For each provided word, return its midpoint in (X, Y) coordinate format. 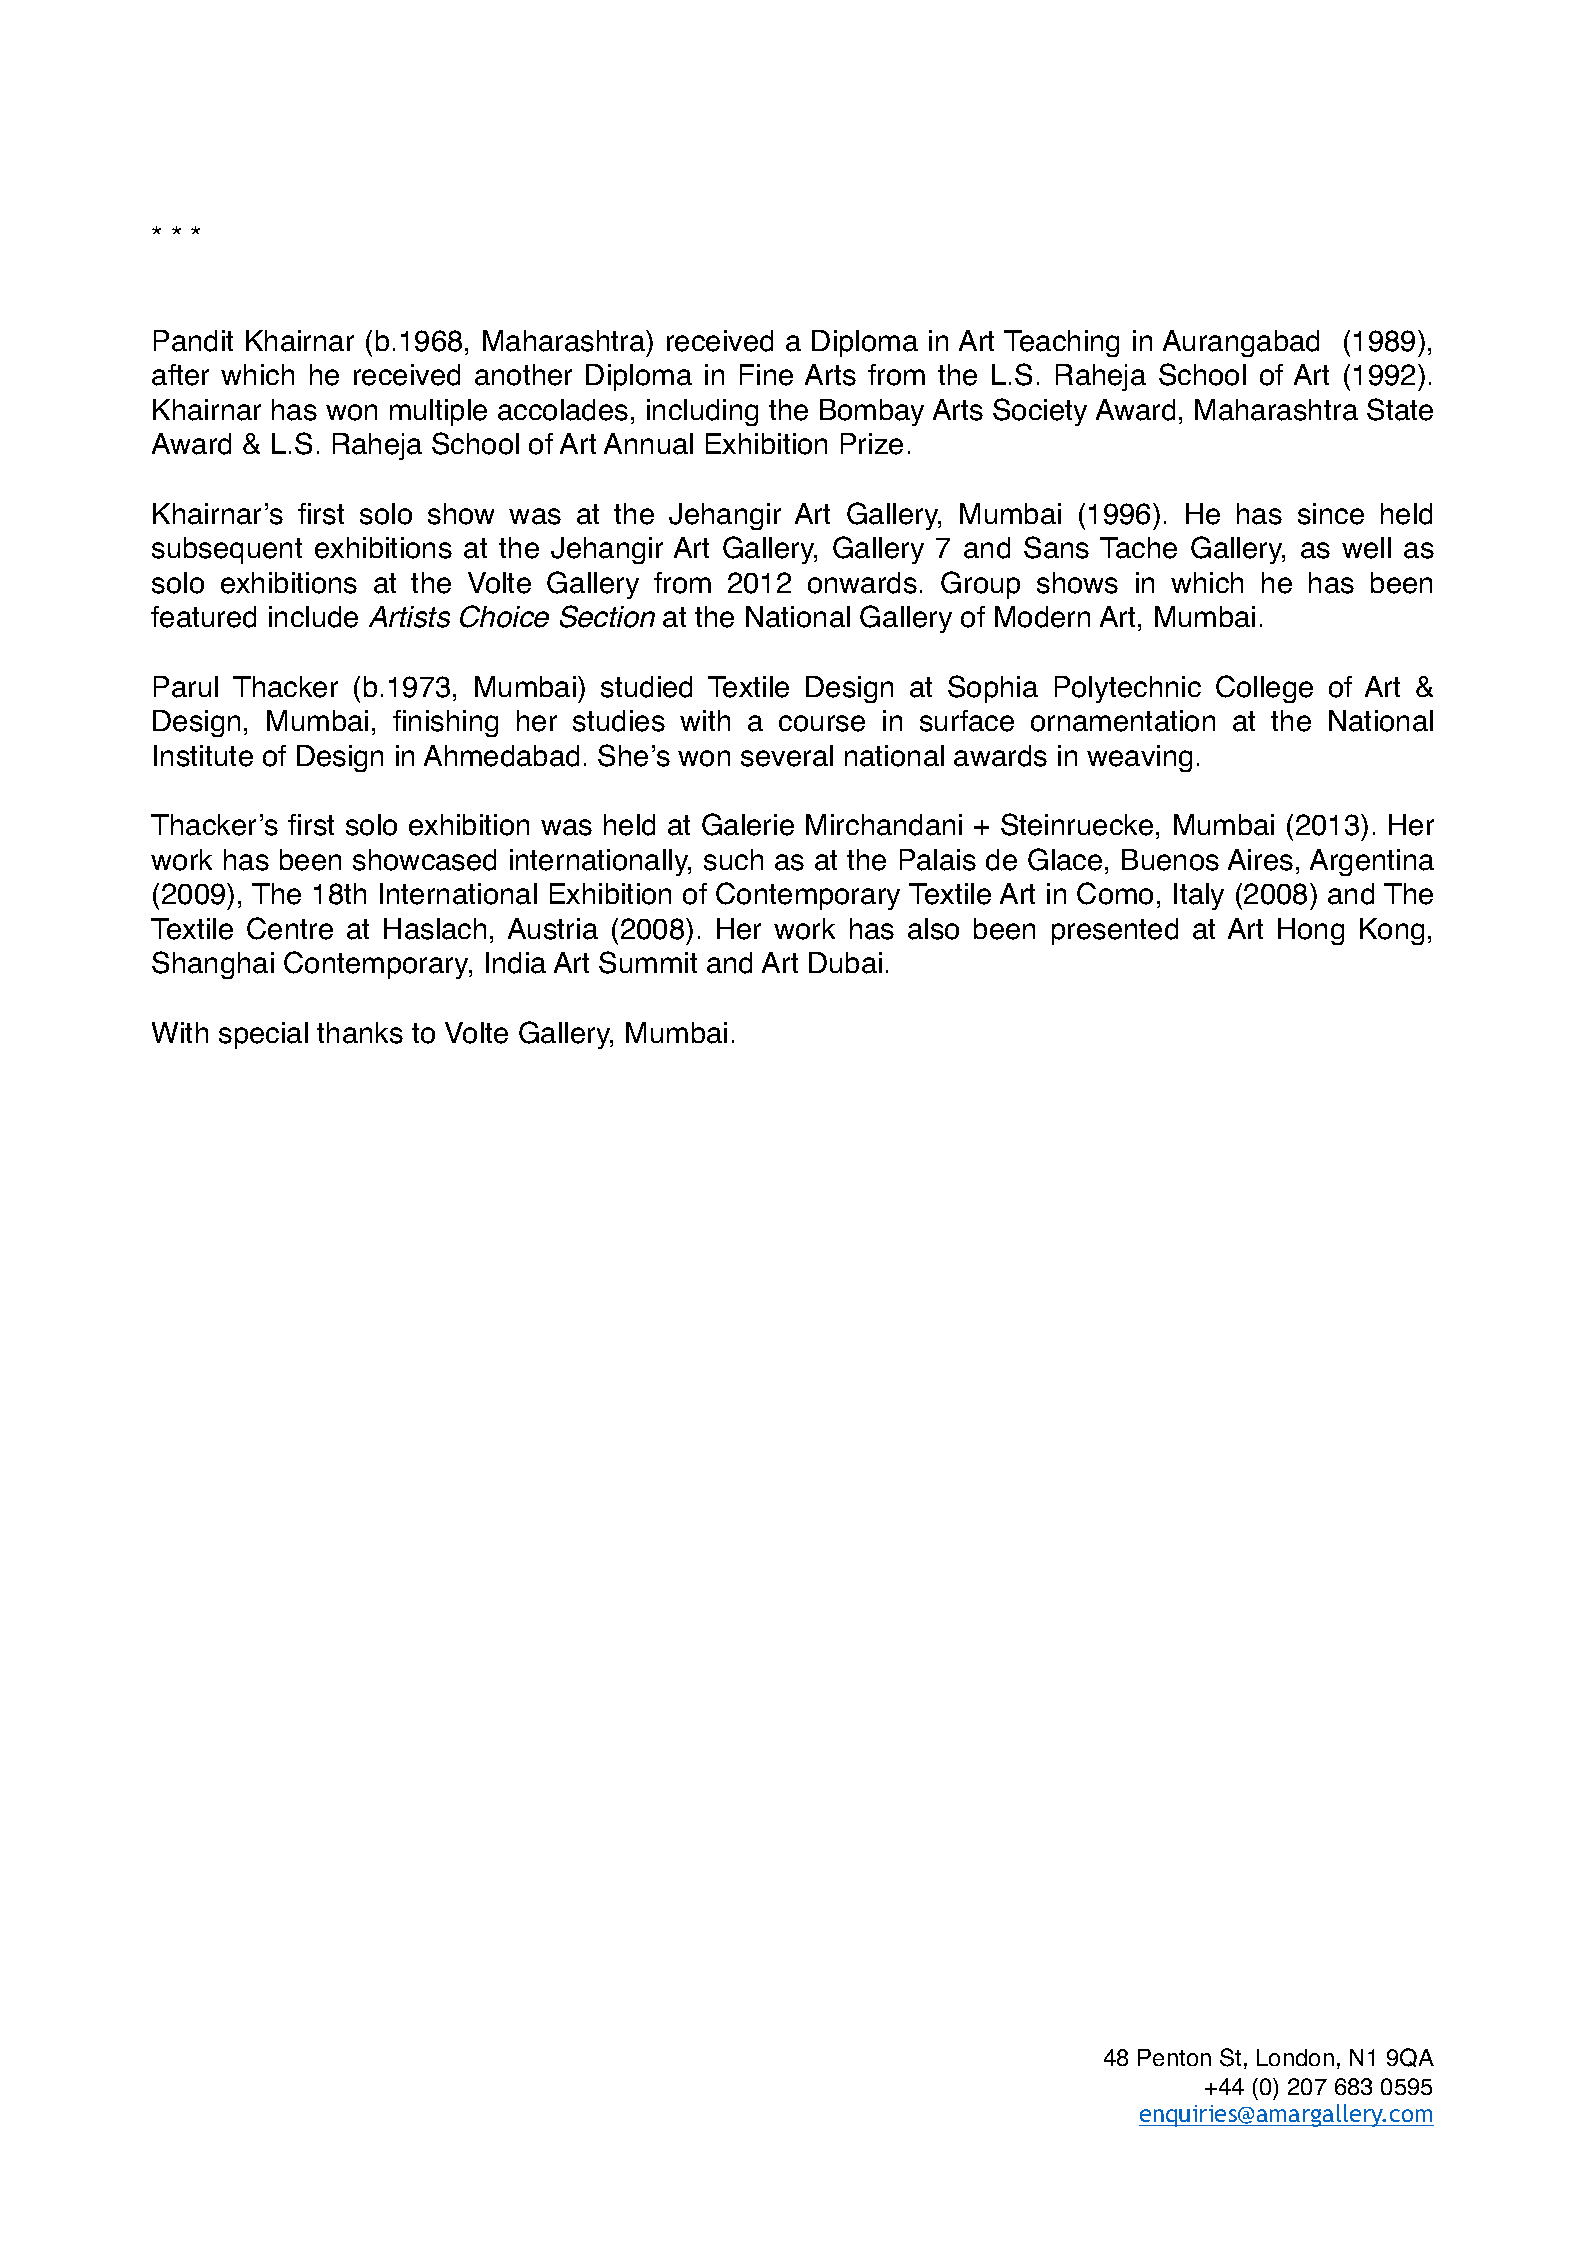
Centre (290, 928)
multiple (438, 412)
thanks (360, 1033)
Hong (1311, 931)
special (263, 1035)
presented (1115, 931)
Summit (648, 962)
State (1400, 409)
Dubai (845, 963)
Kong (1392, 931)
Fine (766, 375)
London (1295, 2057)
